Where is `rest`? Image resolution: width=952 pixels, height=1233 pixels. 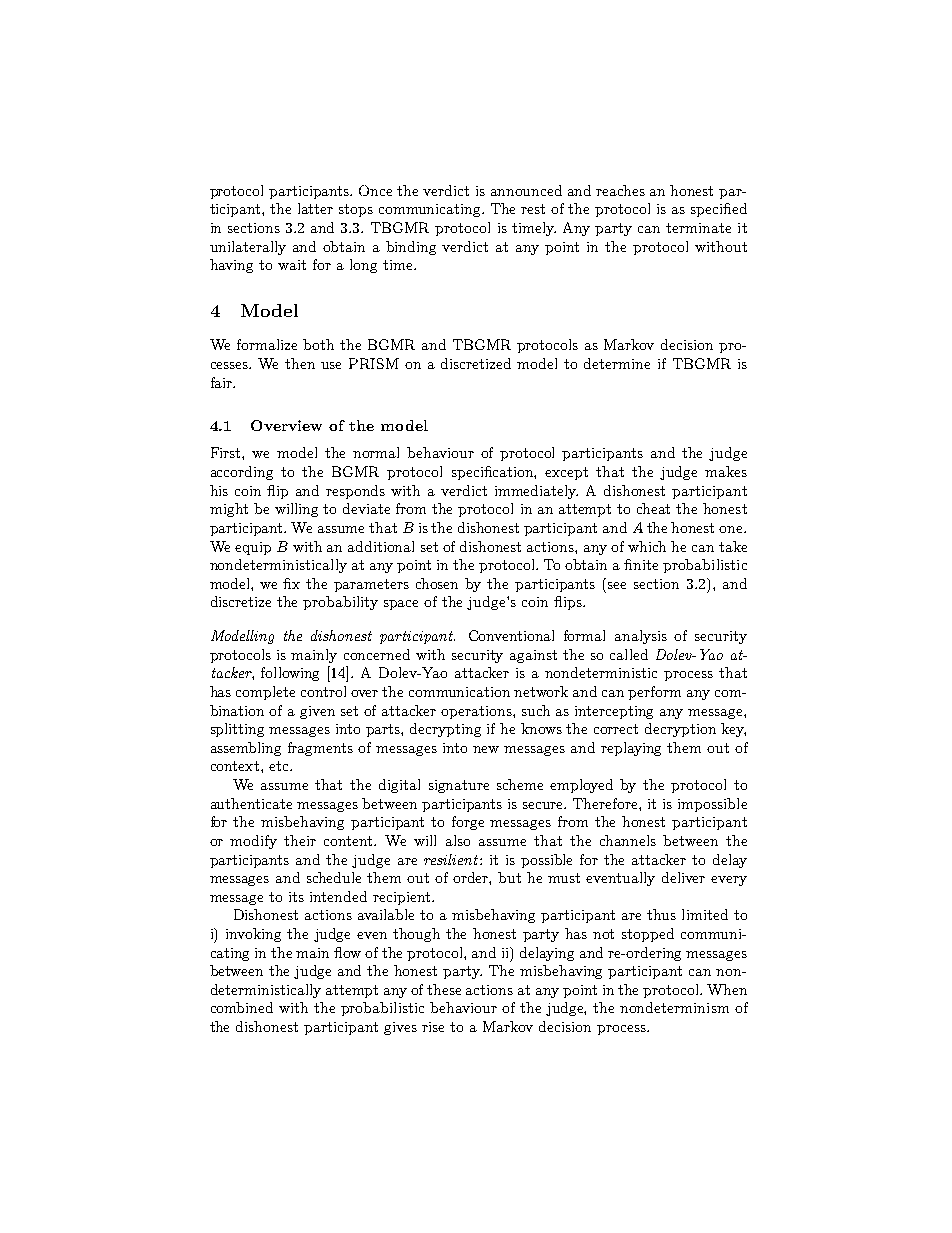 rest is located at coordinates (533, 209).
